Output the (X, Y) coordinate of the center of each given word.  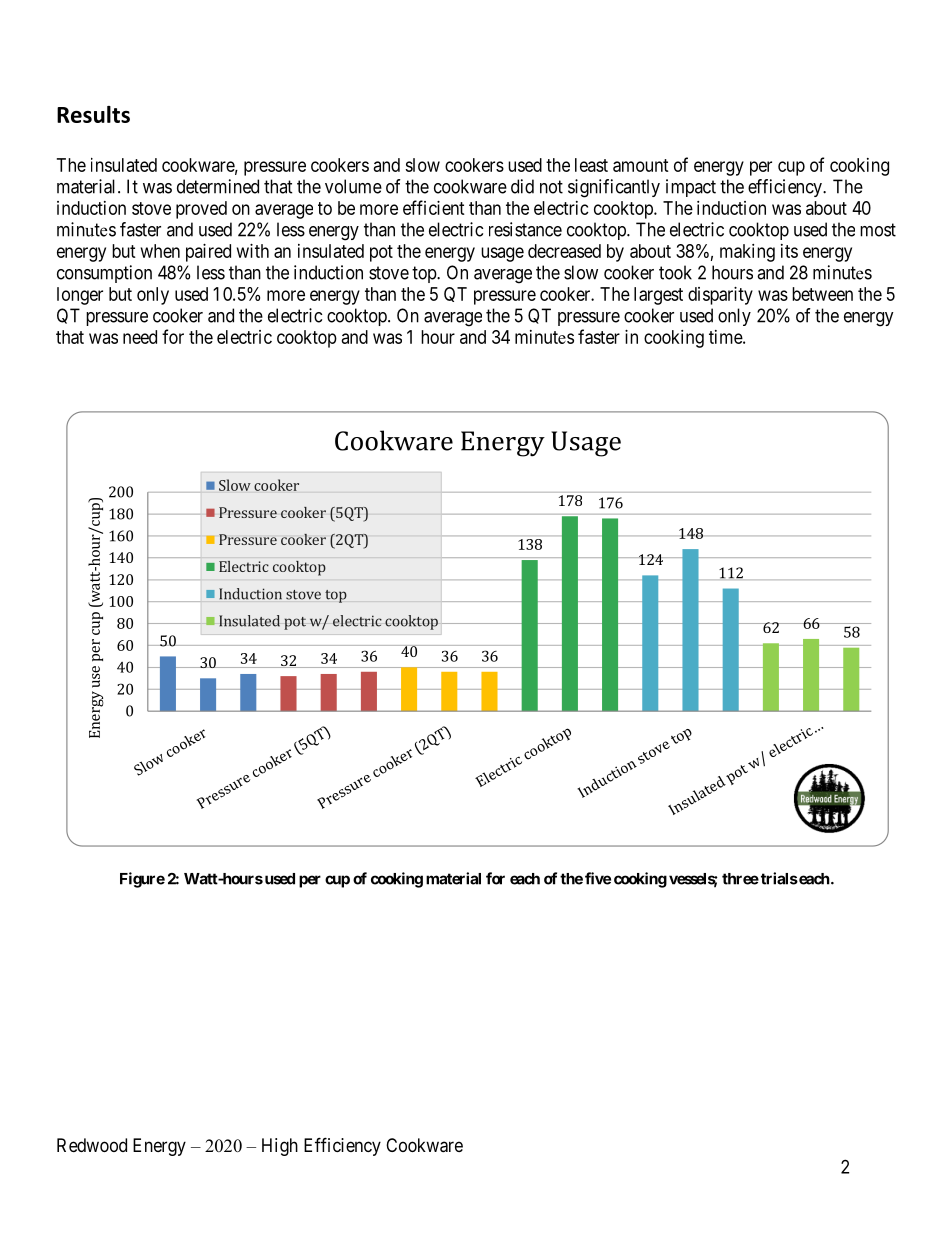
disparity (720, 296)
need (140, 337)
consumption (104, 274)
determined (218, 186)
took (675, 272)
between (822, 294)
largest (658, 296)
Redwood (92, 1145)
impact (691, 188)
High (280, 1147)
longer (80, 296)
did (522, 186)
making (747, 253)
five (598, 878)
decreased (564, 251)
